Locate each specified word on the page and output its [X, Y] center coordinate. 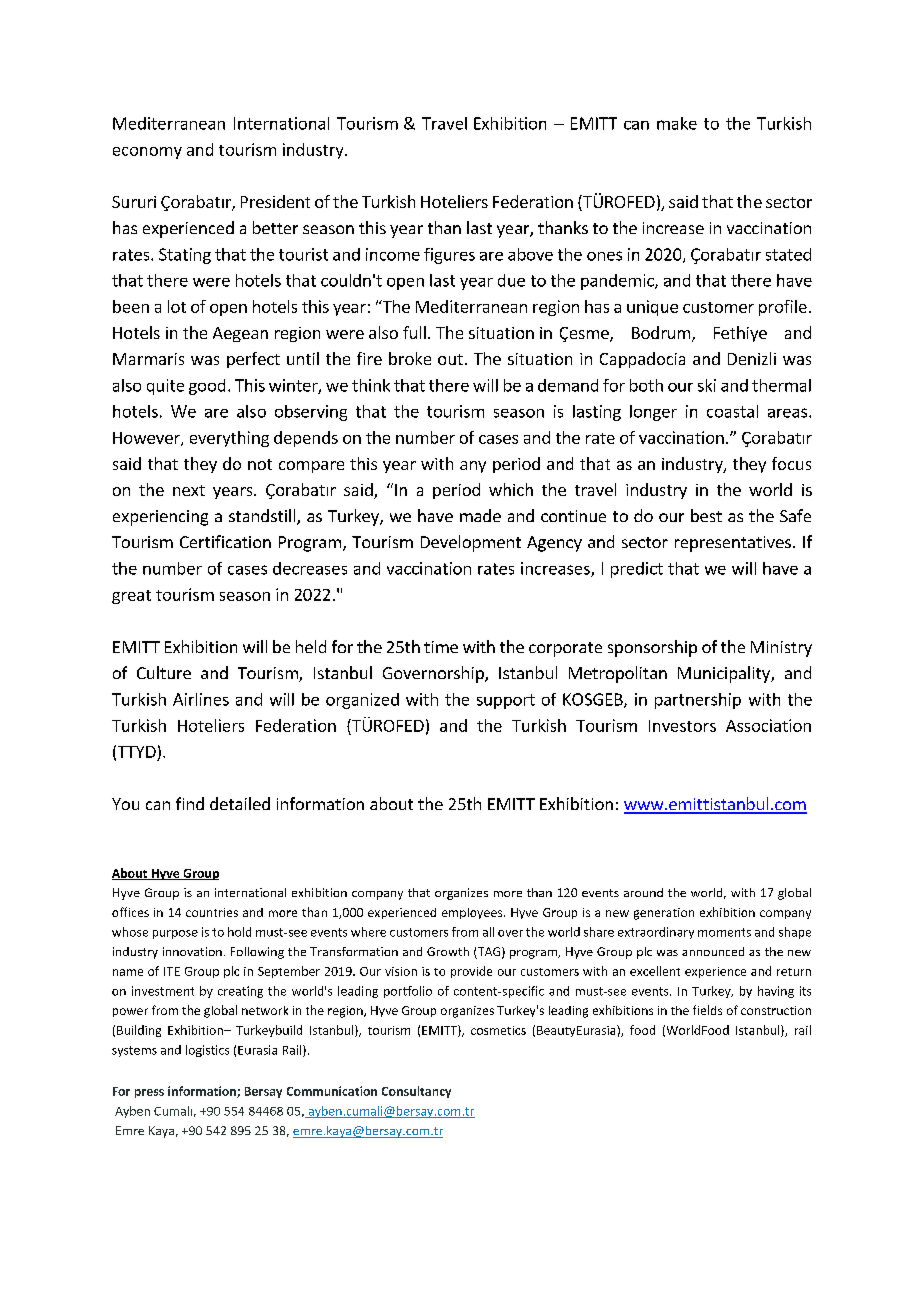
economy [147, 153]
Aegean [240, 334]
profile [783, 308]
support [506, 701]
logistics [207, 1051]
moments [724, 932]
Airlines [201, 699]
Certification [225, 541]
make [677, 123]
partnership [698, 701]
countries [212, 912]
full [414, 332]
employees [473, 913]
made [480, 515]
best [706, 515]
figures [449, 256]
